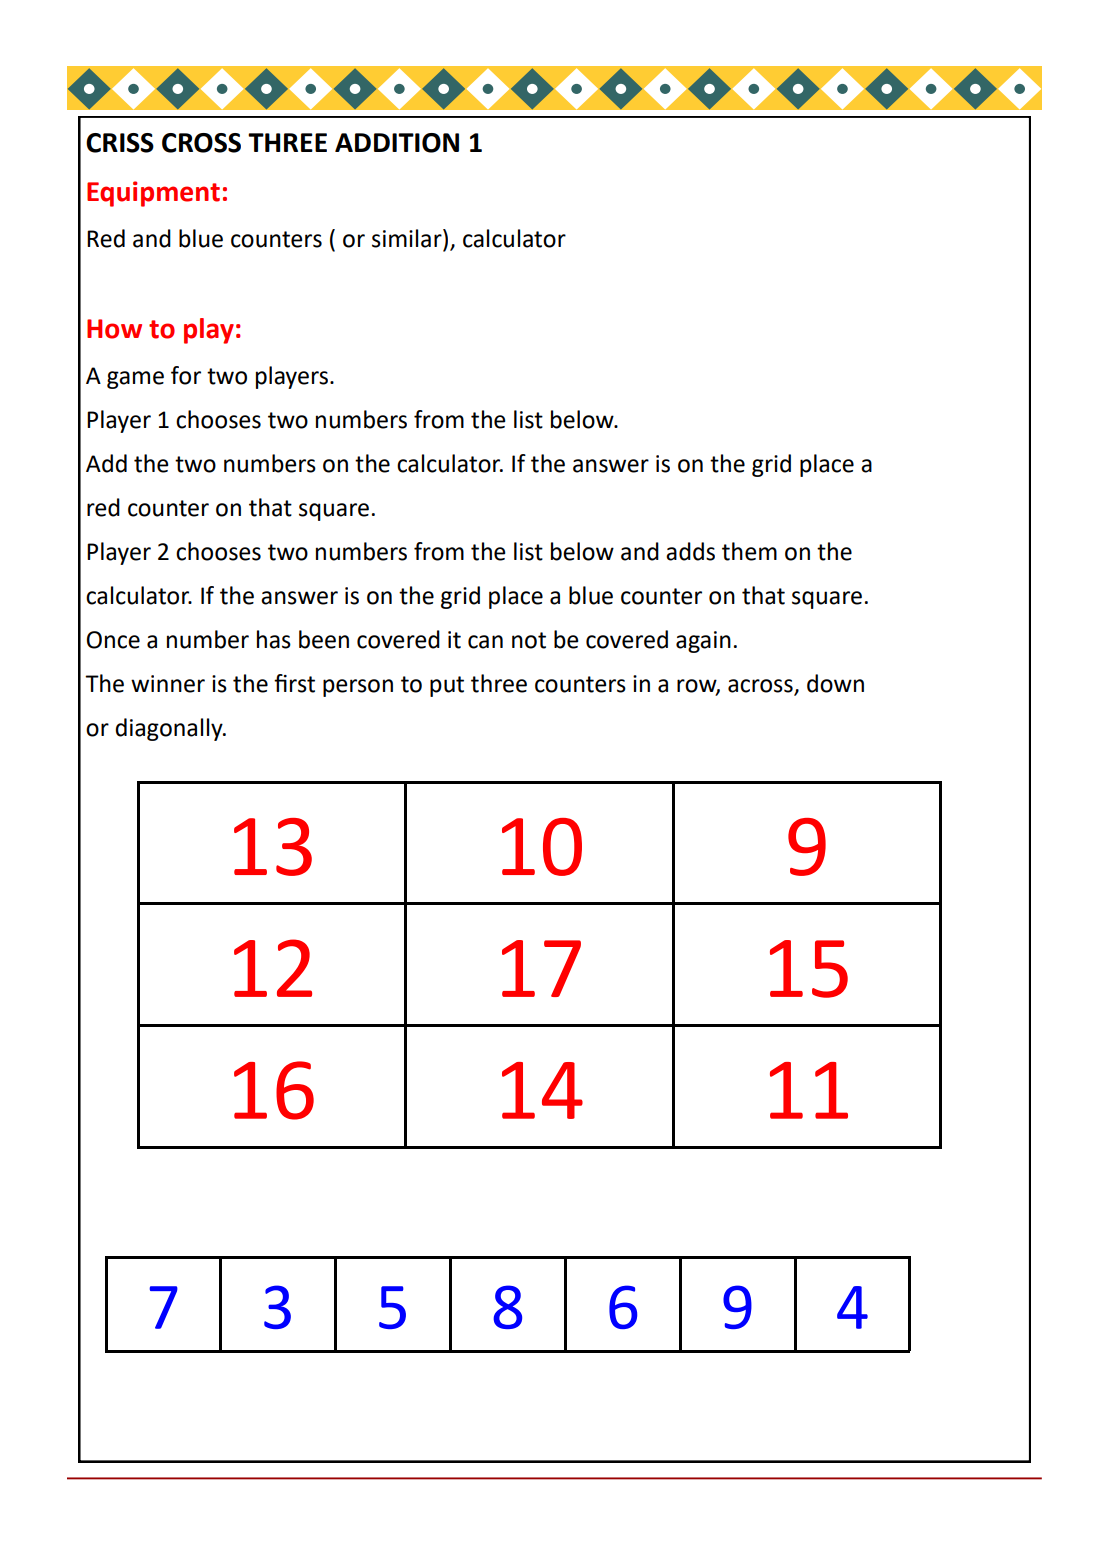 Image resolution: width=1109 pixels, height=1568 pixels. Describe the element at coordinates (408, 238) in the screenshot. I see `similar` at that location.
